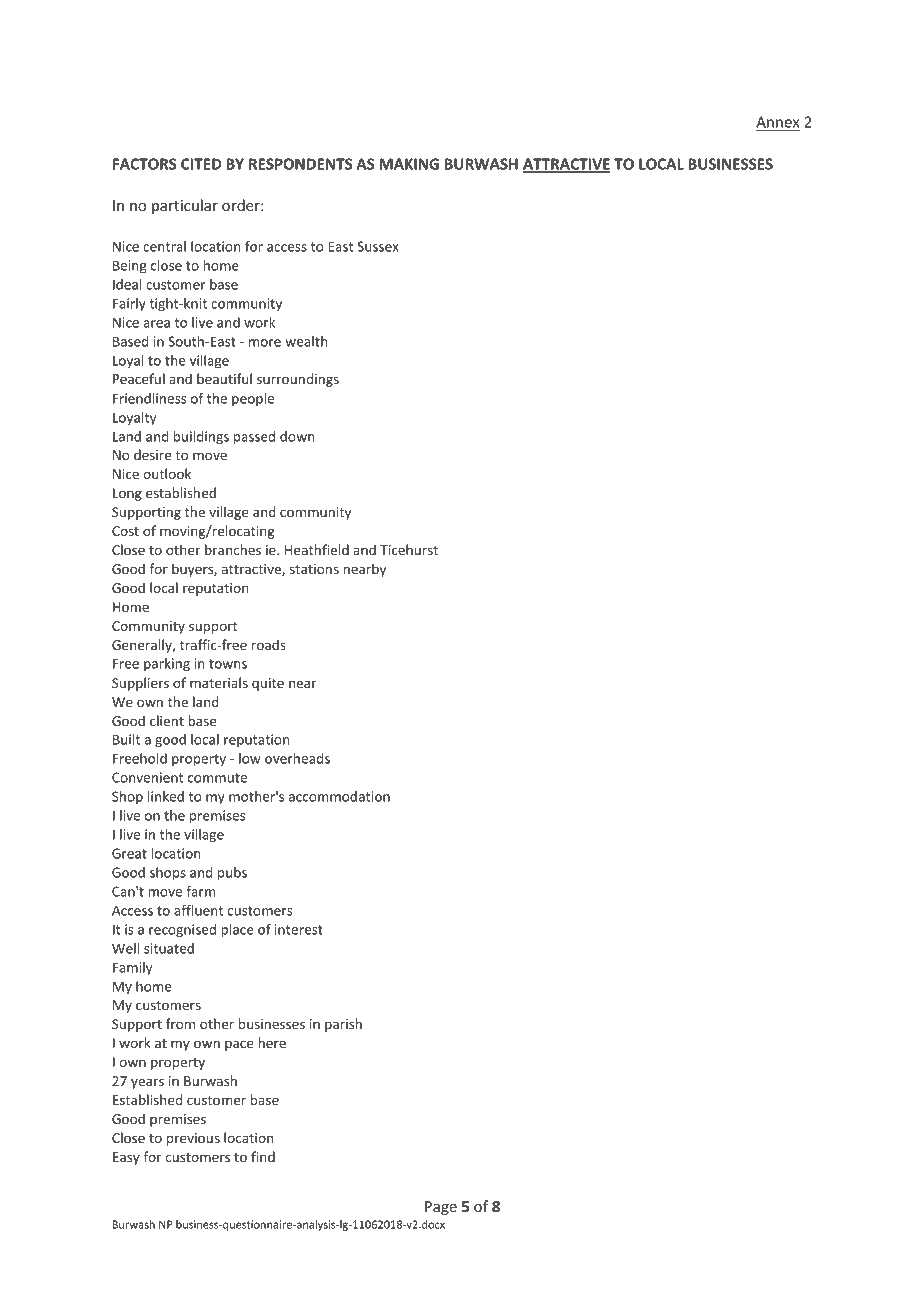 Image resolution: width=924 pixels, height=1308 pixels. I want to click on CITED, so click(201, 164).
